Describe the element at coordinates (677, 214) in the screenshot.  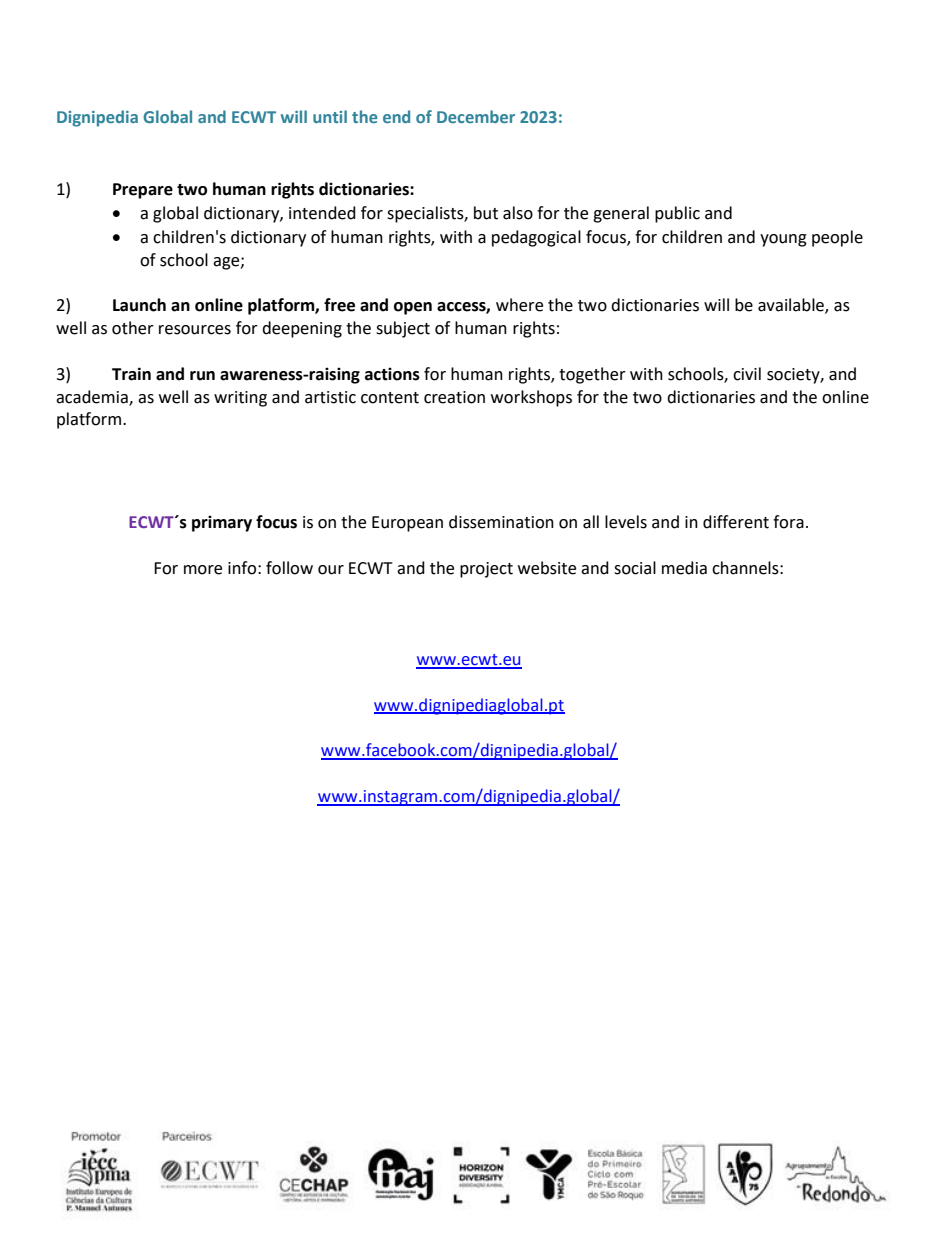
I see `public` at that location.
